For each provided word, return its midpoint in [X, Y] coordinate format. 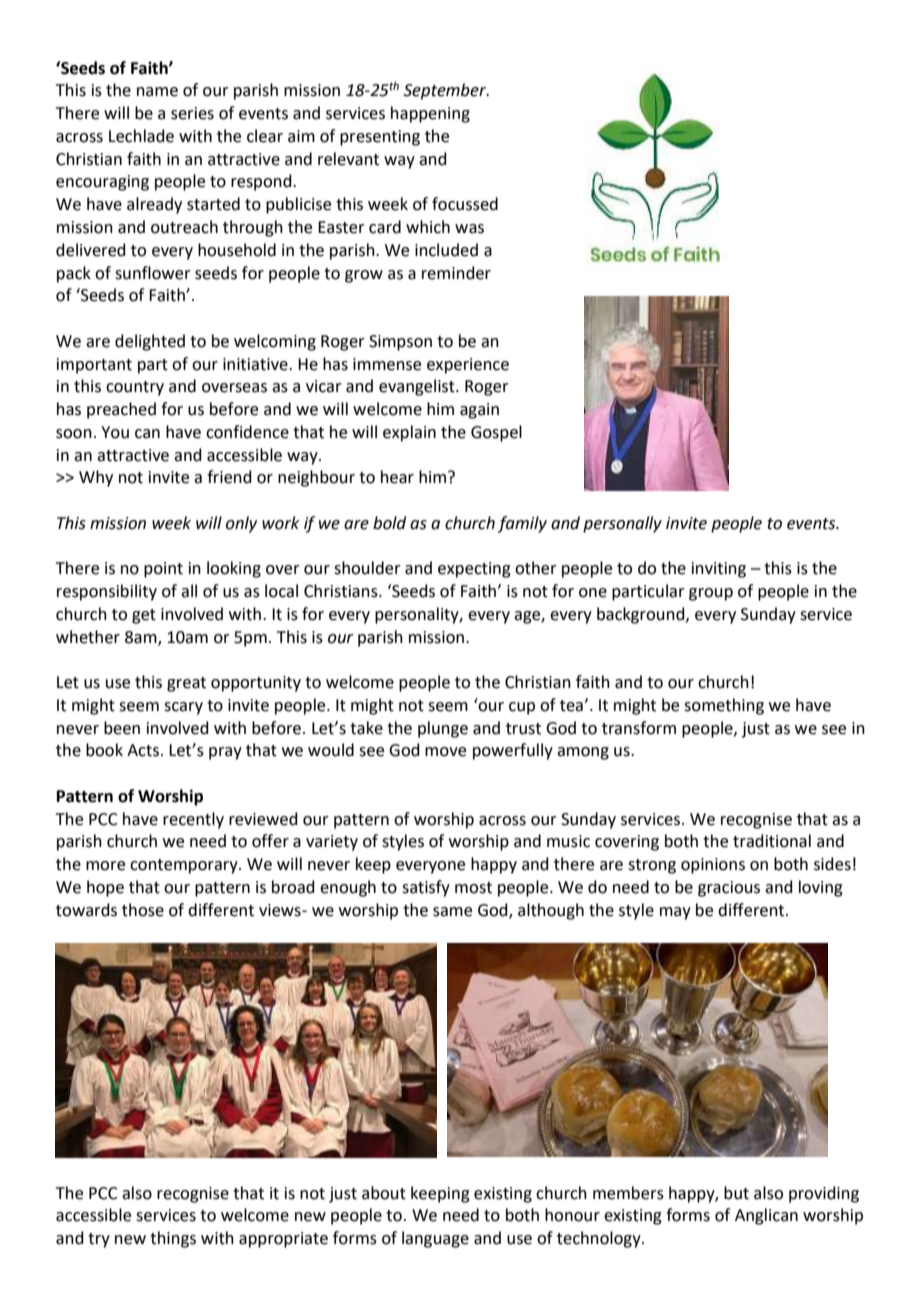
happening [430, 114]
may [675, 913]
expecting [474, 570]
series [192, 113]
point [163, 570]
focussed [465, 204]
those [143, 910]
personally [622, 524]
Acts [143, 750]
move [445, 752]
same [452, 912]
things [173, 1239]
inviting [719, 570]
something [724, 706]
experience [468, 366]
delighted [150, 342]
